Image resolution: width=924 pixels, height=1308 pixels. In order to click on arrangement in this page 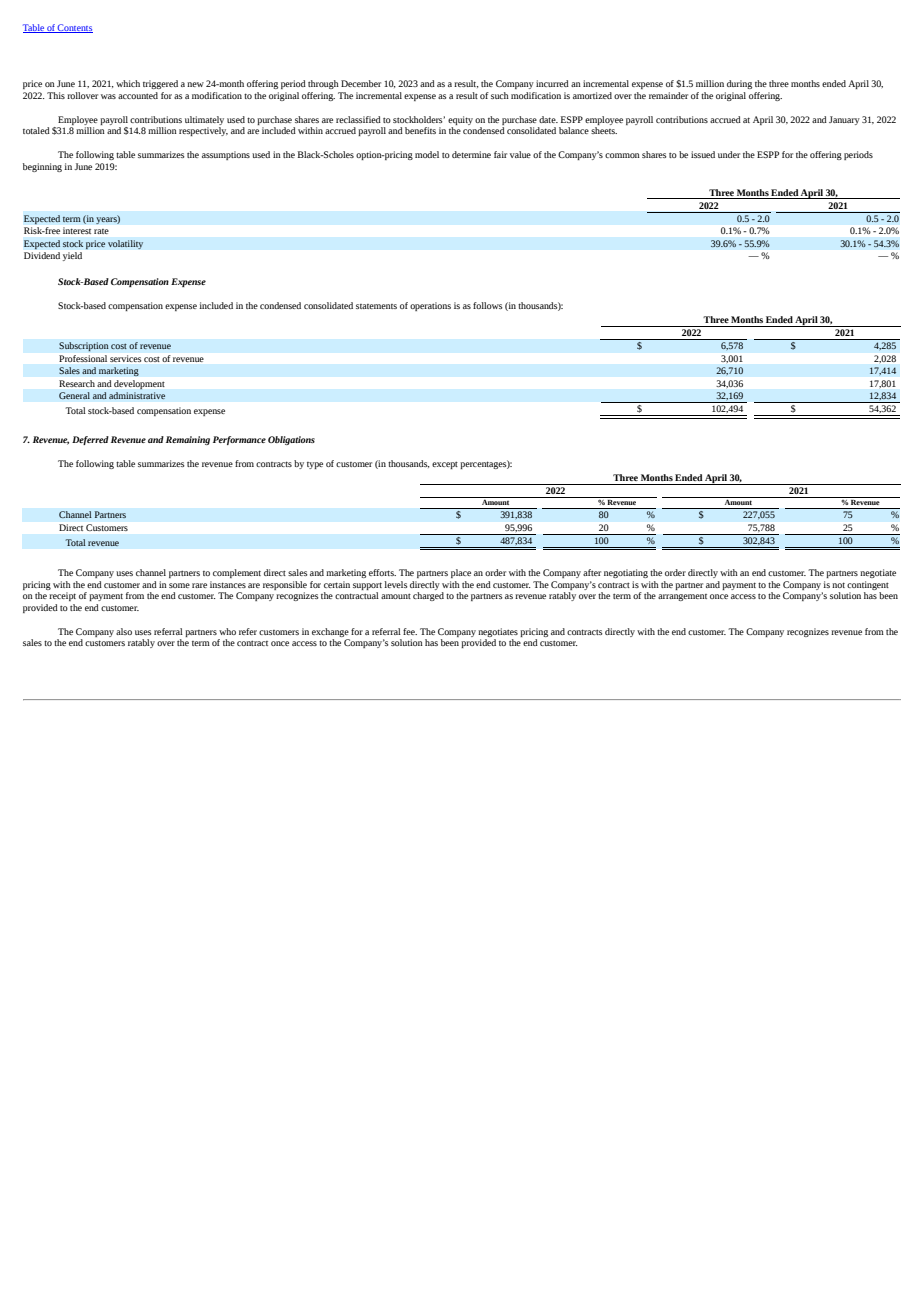, I will do `click(682, 597)`.
